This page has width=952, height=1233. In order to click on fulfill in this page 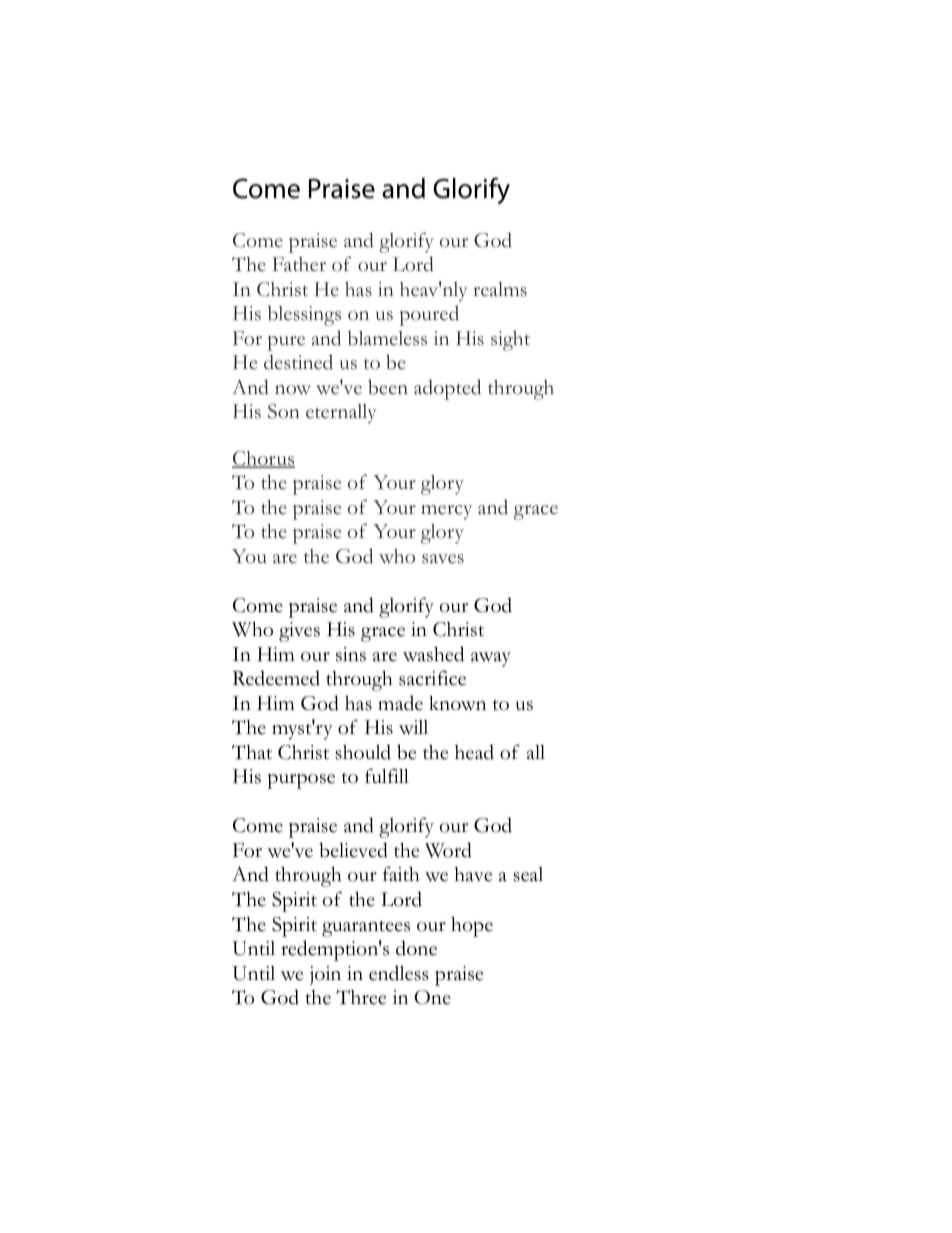, I will do `click(387, 775)`.
